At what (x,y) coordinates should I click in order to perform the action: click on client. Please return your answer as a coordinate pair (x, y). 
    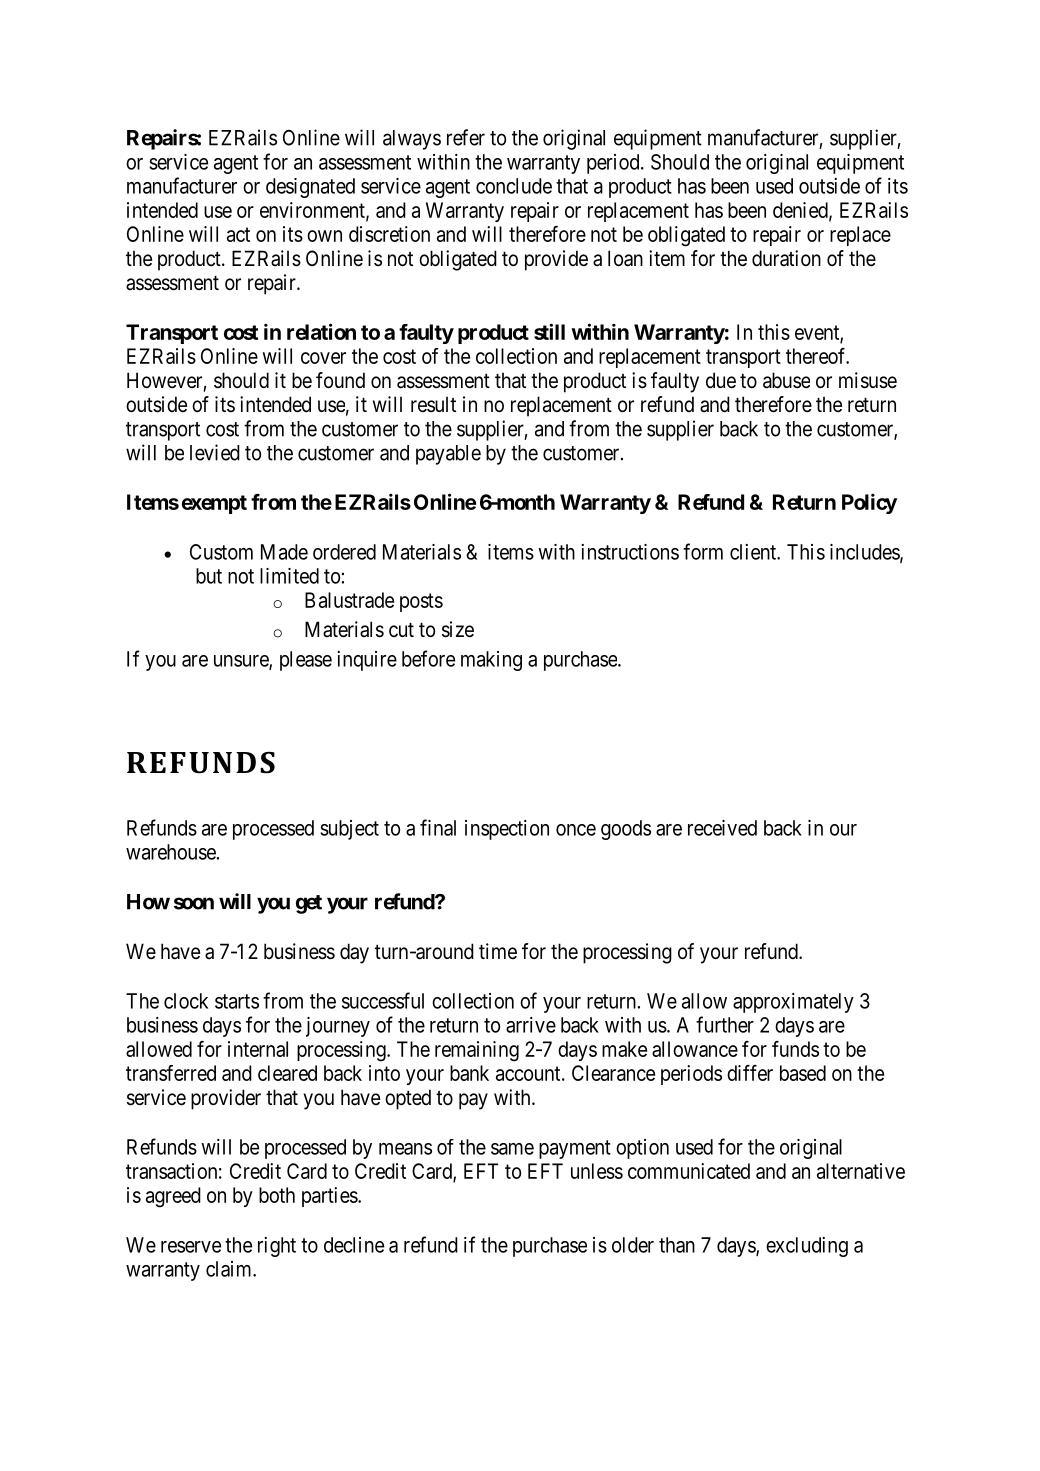
    Looking at the image, I should click on (754, 552).
